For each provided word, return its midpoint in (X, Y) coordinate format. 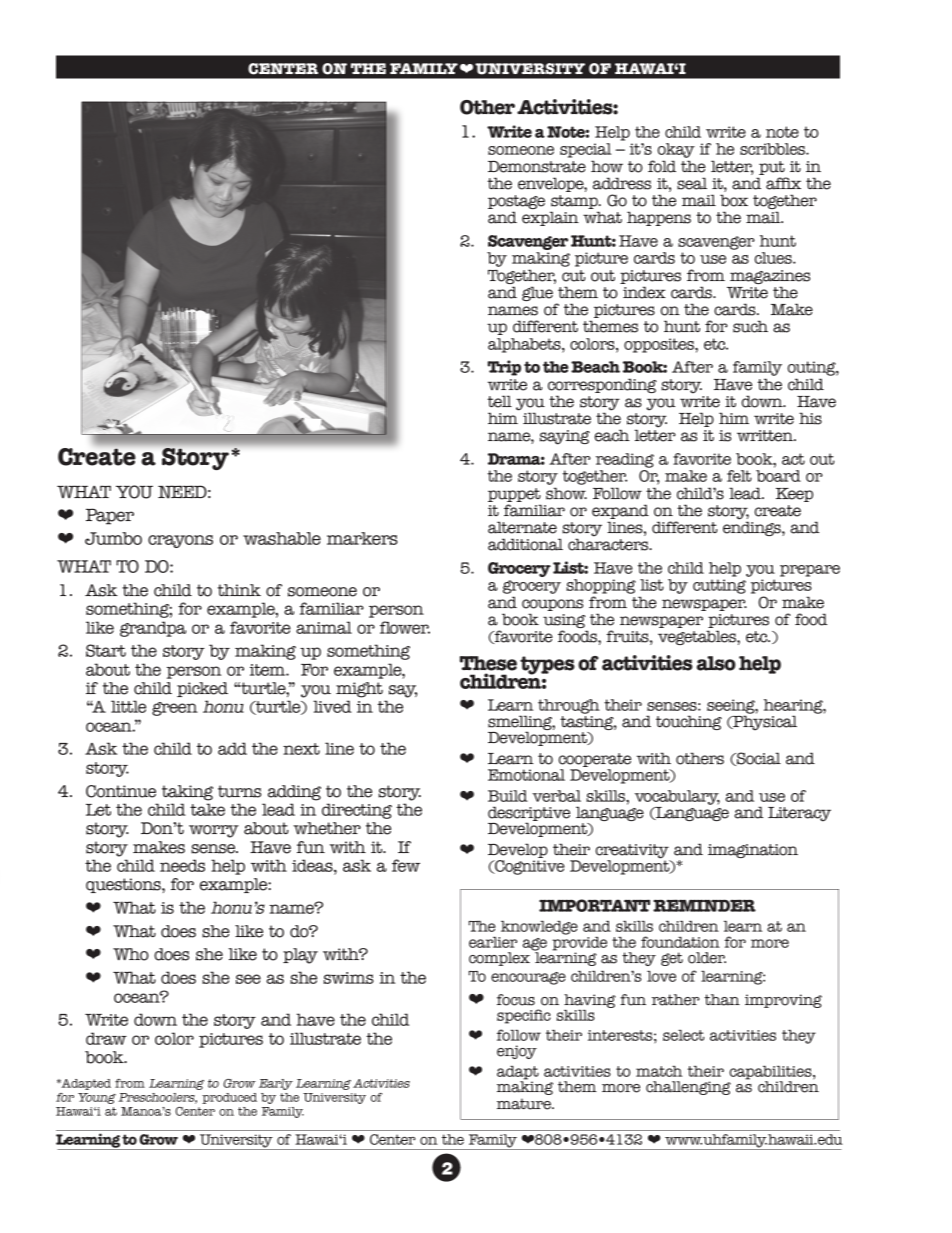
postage (516, 203)
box (734, 200)
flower (405, 627)
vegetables (698, 637)
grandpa (153, 629)
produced (229, 1098)
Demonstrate (537, 167)
